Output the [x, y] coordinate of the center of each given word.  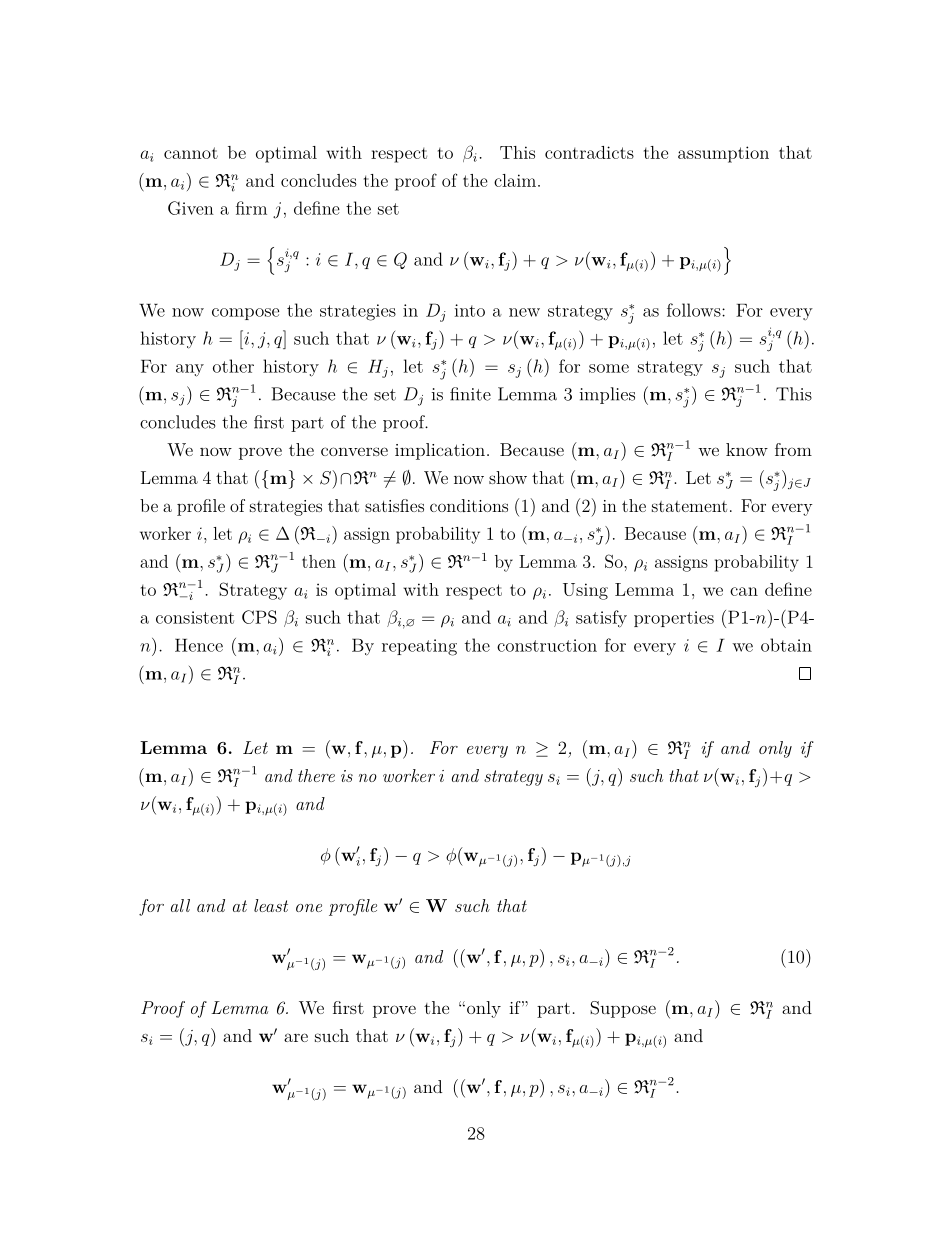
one [309, 908]
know [747, 449]
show [508, 477]
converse [354, 451]
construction [547, 645]
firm [251, 208]
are [296, 1037]
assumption [723, 154]
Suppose [623, 1009]
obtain [786, 645]
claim [515, 180]
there [316, 775]
